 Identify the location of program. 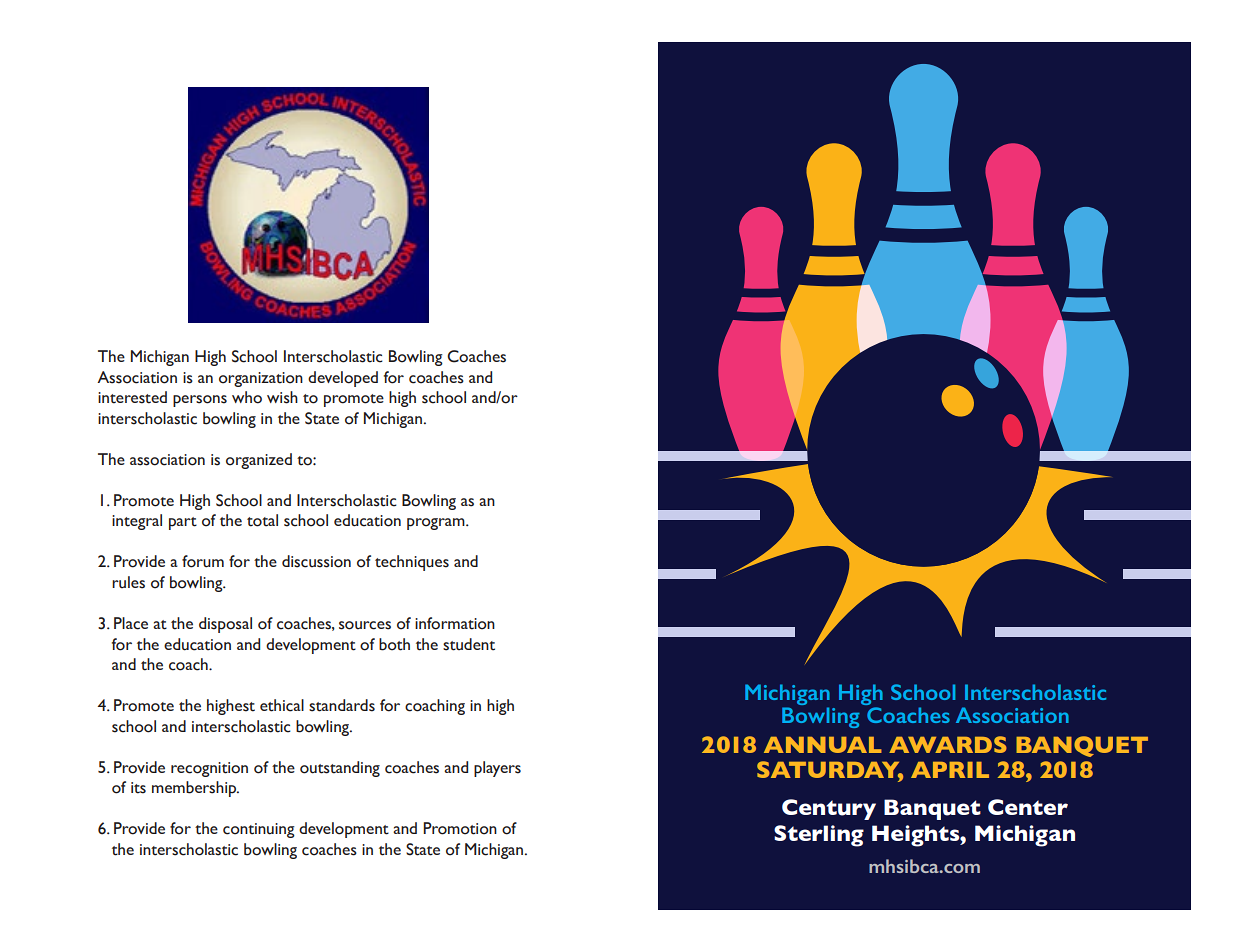
(437, 524).
